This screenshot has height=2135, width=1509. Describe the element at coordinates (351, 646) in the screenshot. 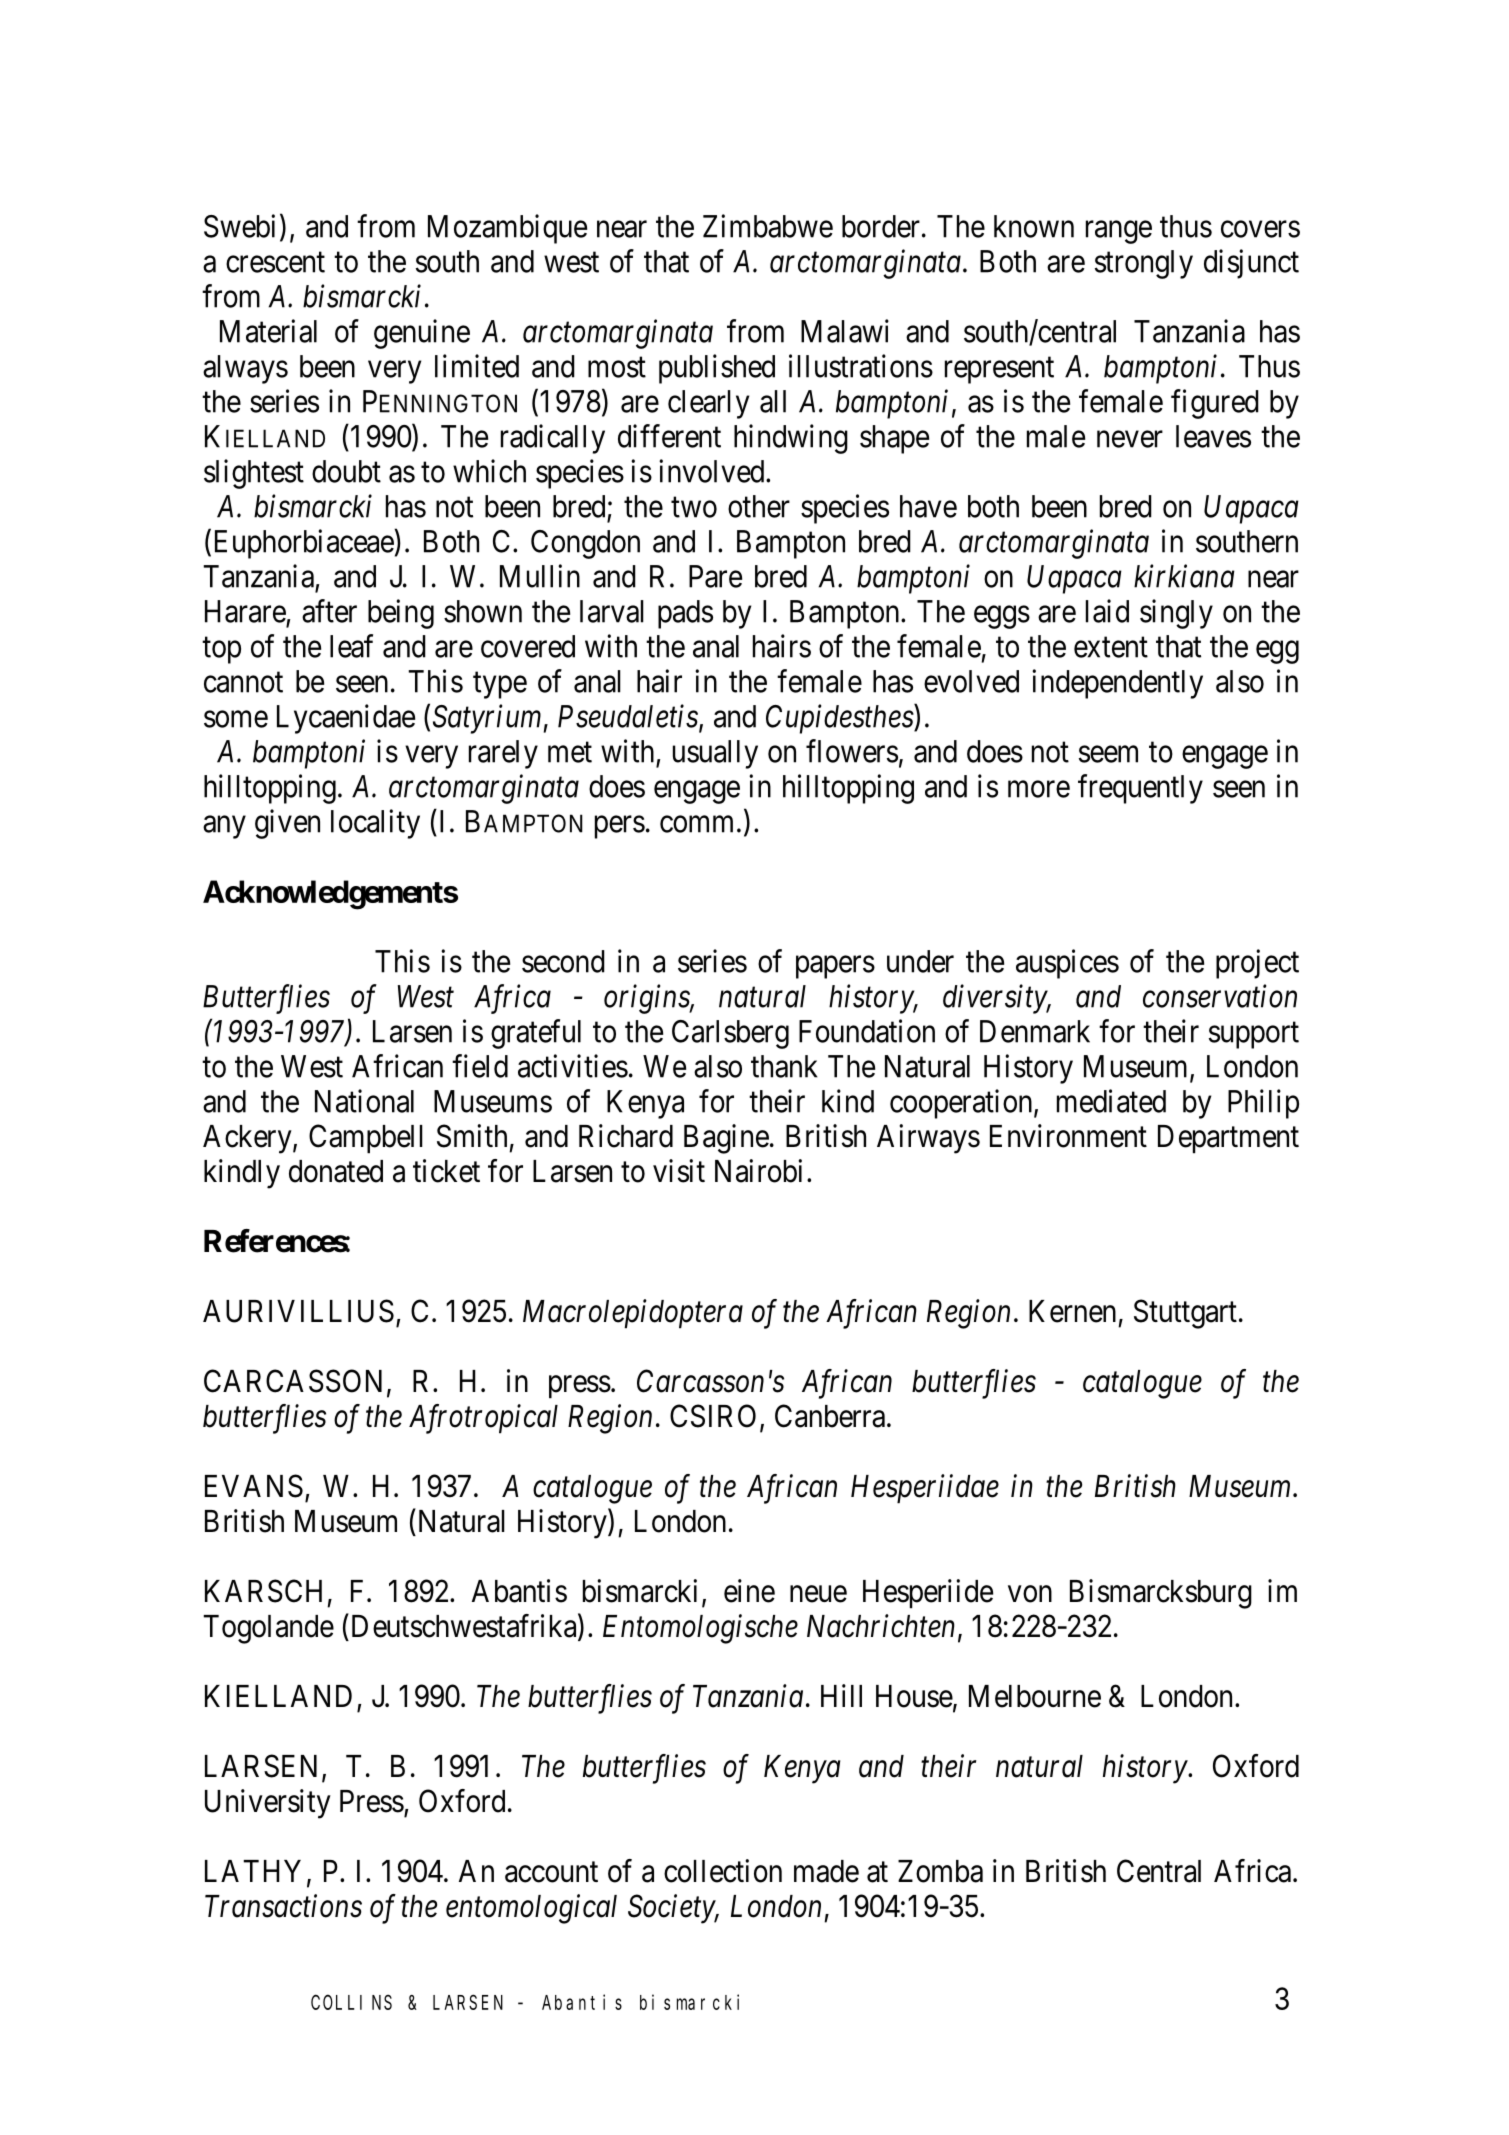

I see `leaf` at that location.
